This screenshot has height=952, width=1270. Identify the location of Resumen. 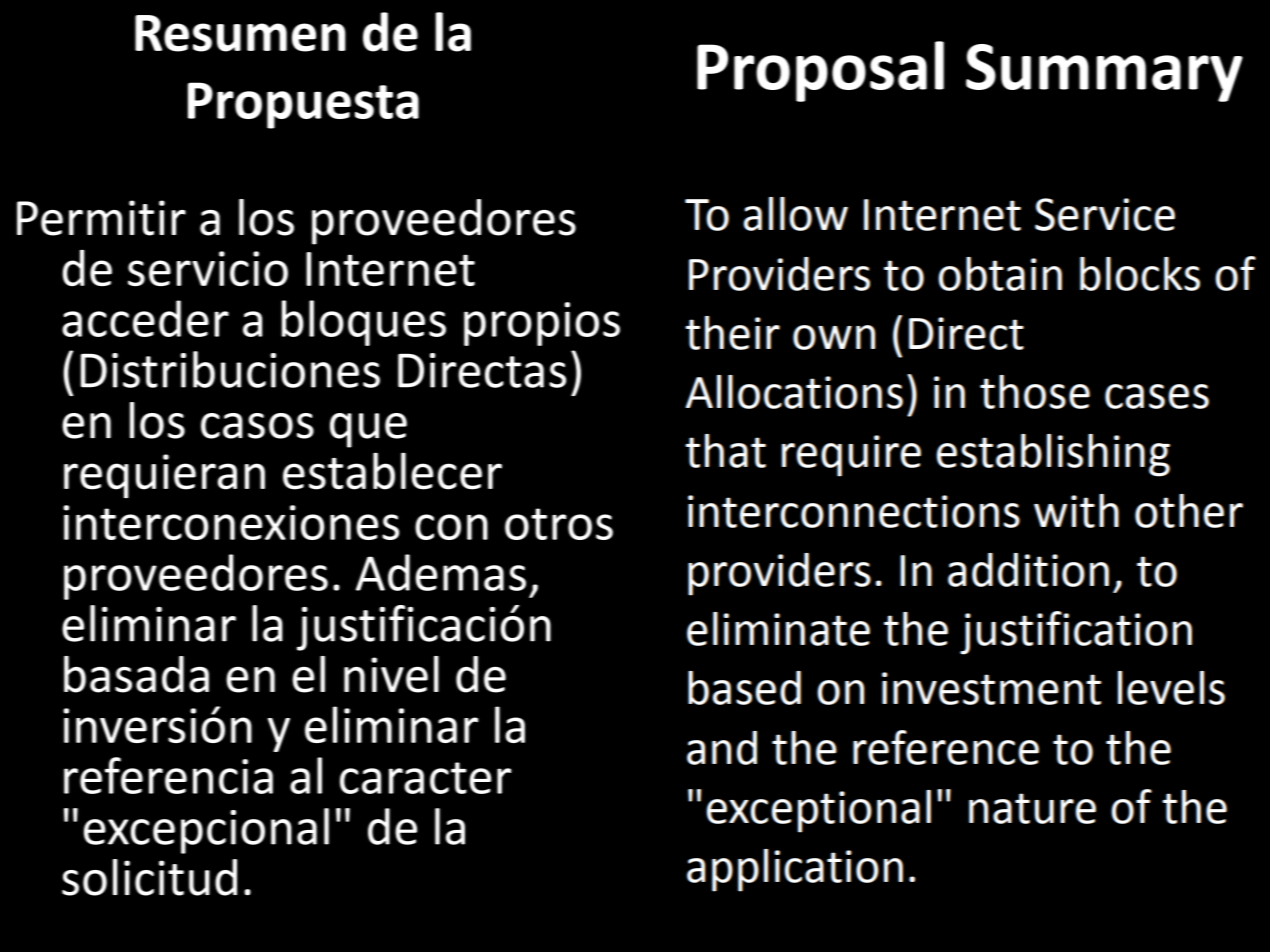
(240, 33).
